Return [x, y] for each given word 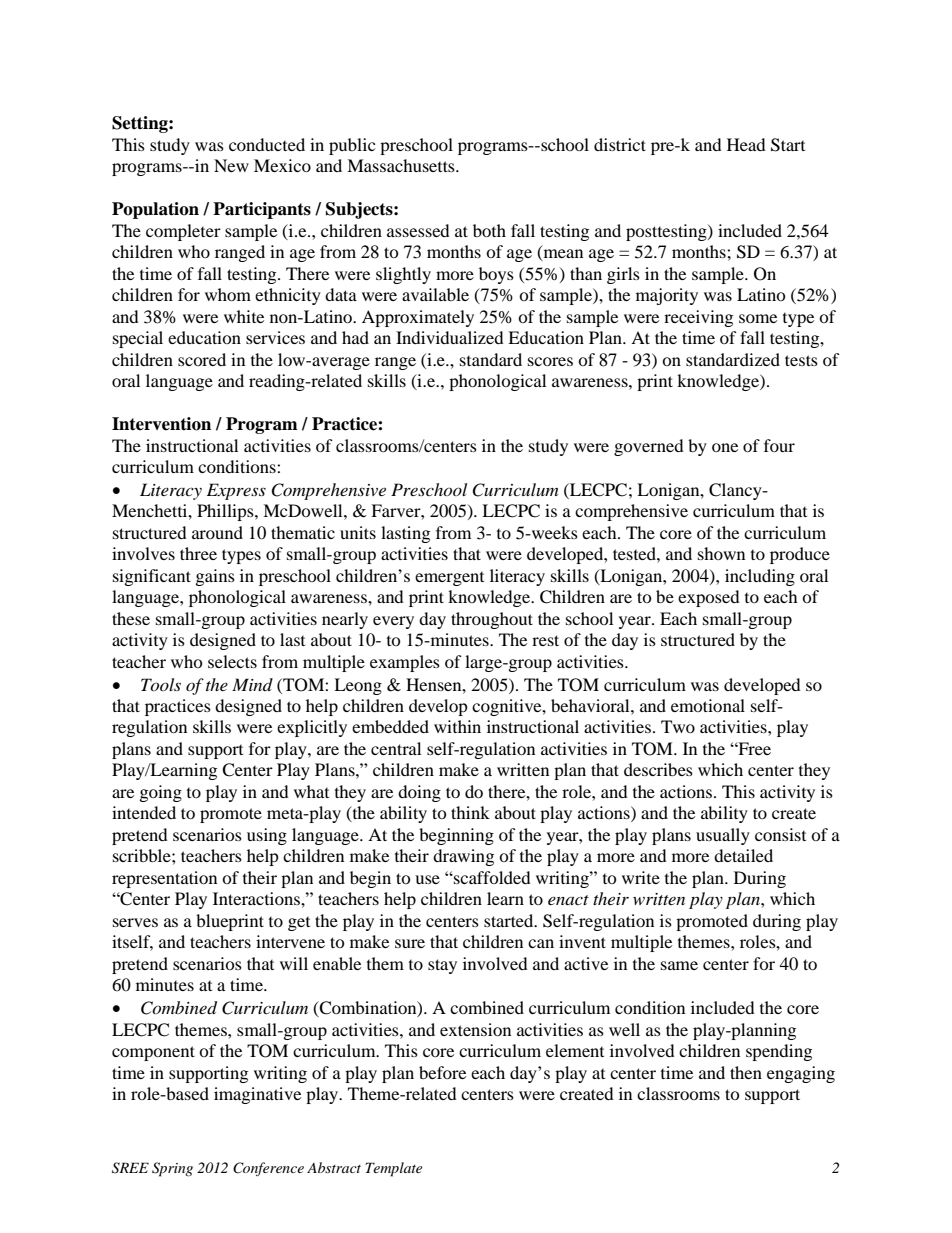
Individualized [450, 337]
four [779, 445]
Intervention [161, 424]
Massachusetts [402, 165]
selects [232, 661]
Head [746, 144]
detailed [743, 855]
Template [393, 1169]
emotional [708, 705]
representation [164, 879]
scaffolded [491, 877]
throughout [492, 620]
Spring [172, 1169]
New [231, 165]
